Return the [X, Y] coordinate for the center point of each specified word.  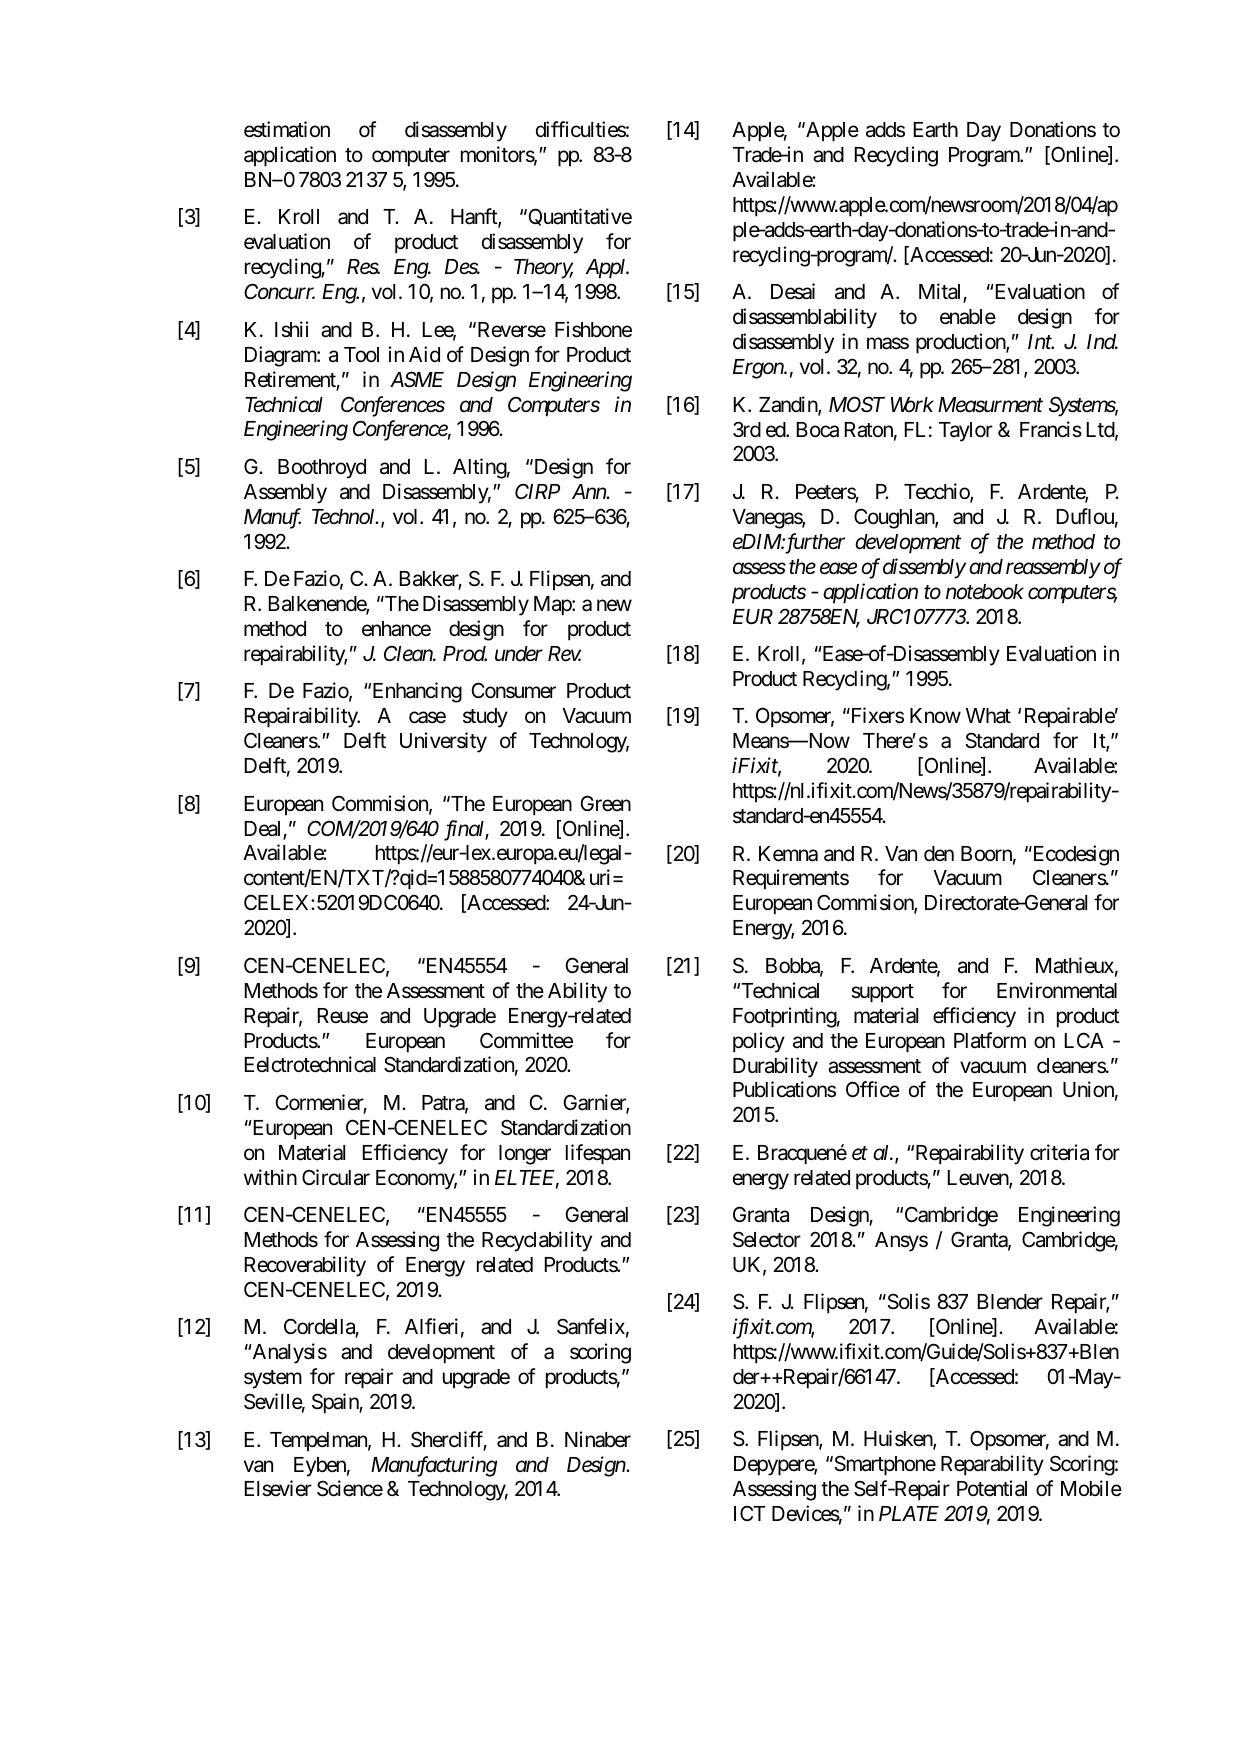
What [988, 716]
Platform [990, 1040]
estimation [287, 129]
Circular [336, 1177]
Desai [793, 291]
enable [968, 317]
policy [759, 1042]
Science [350, 1488]
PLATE [909, 1513]
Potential [992, 1488]
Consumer [513, 690]
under [519, 654]
